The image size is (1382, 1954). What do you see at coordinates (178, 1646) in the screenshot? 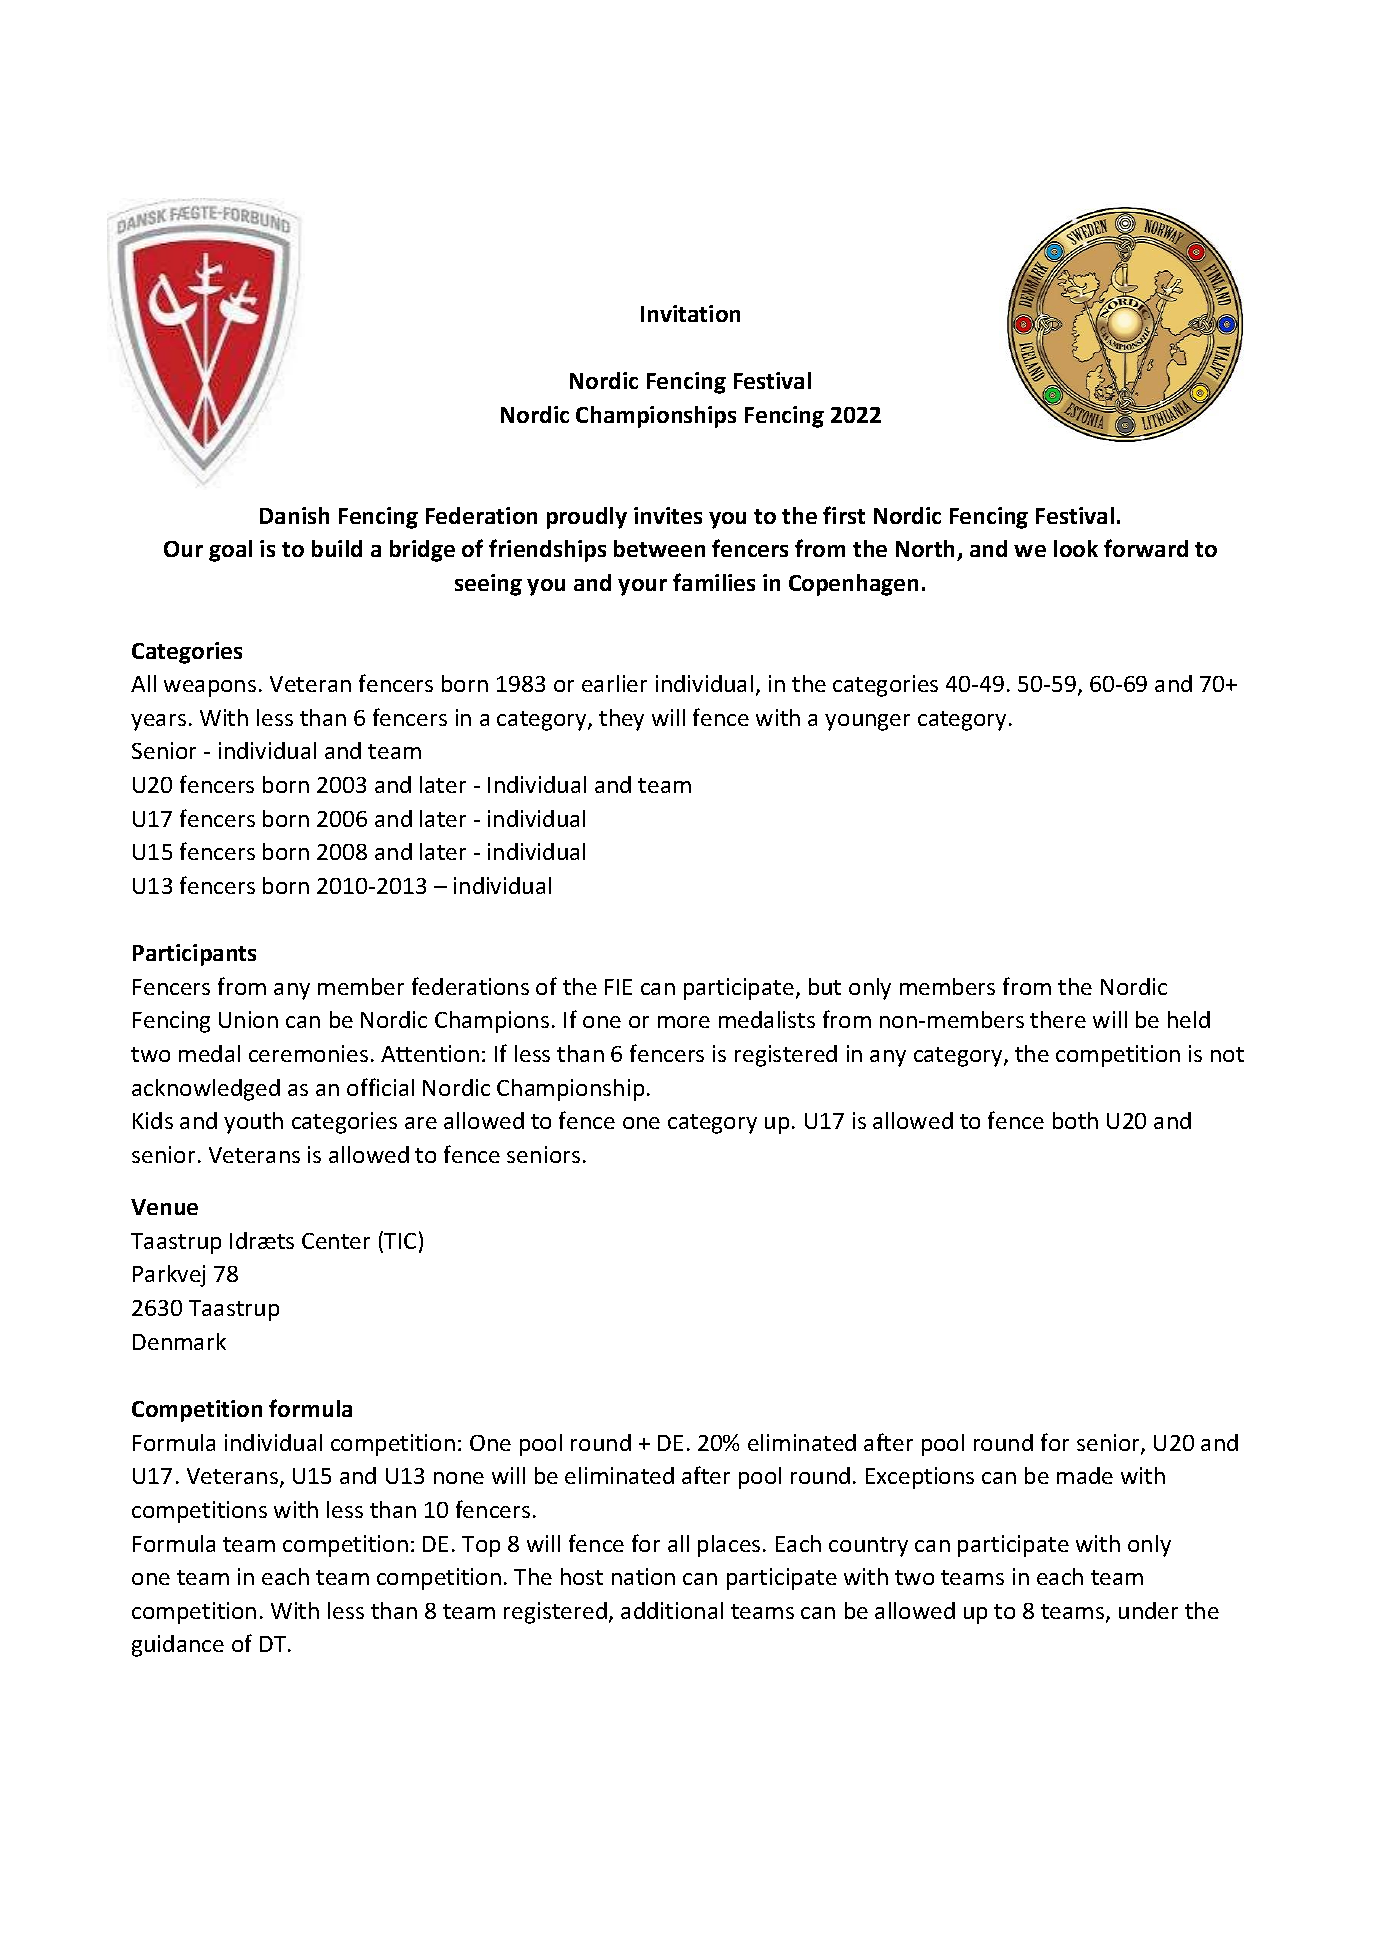
I see `guidance` at bounding box center [178, 1646].
